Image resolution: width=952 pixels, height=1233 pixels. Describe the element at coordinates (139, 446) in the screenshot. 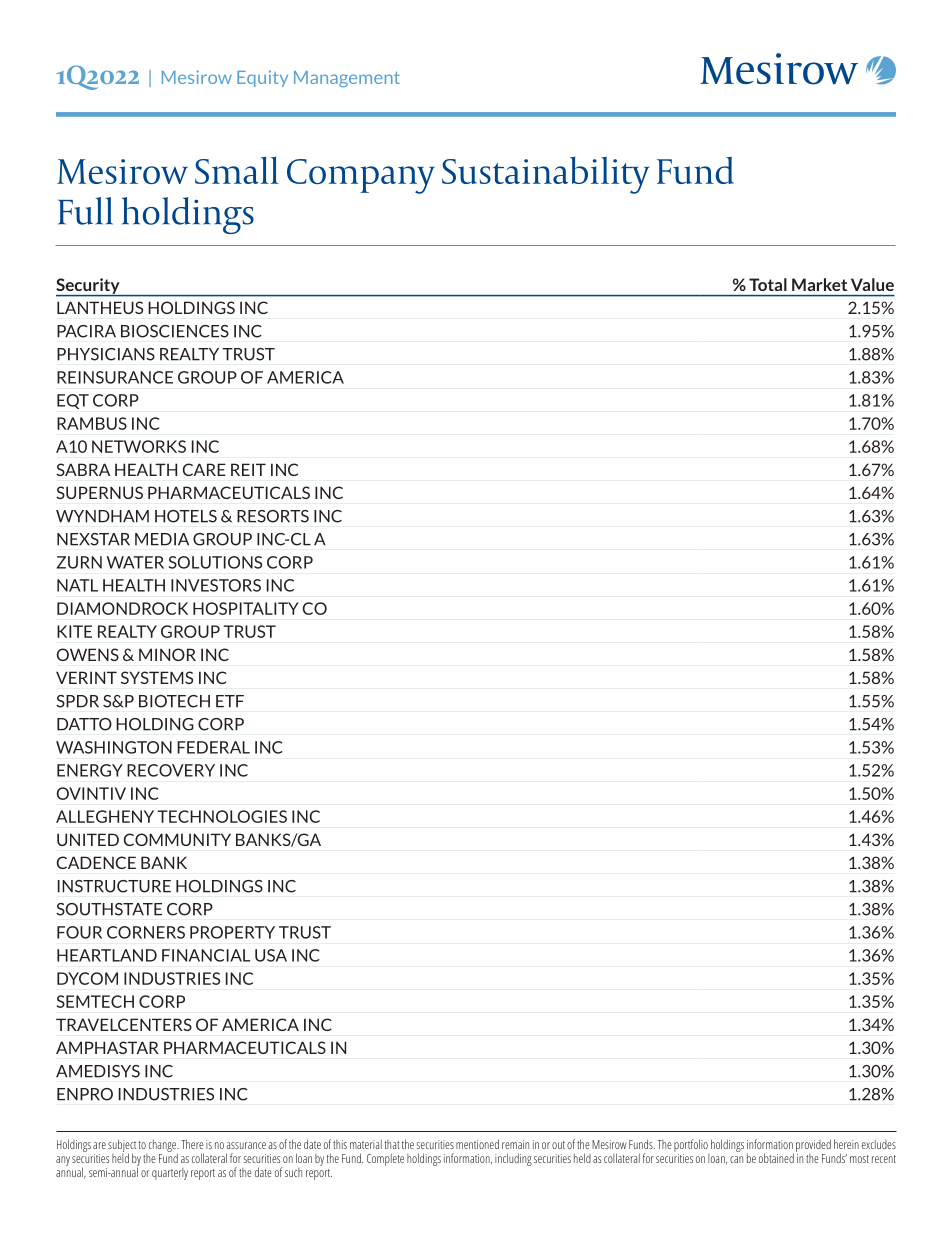

I see `NETWORKS` at that location.
